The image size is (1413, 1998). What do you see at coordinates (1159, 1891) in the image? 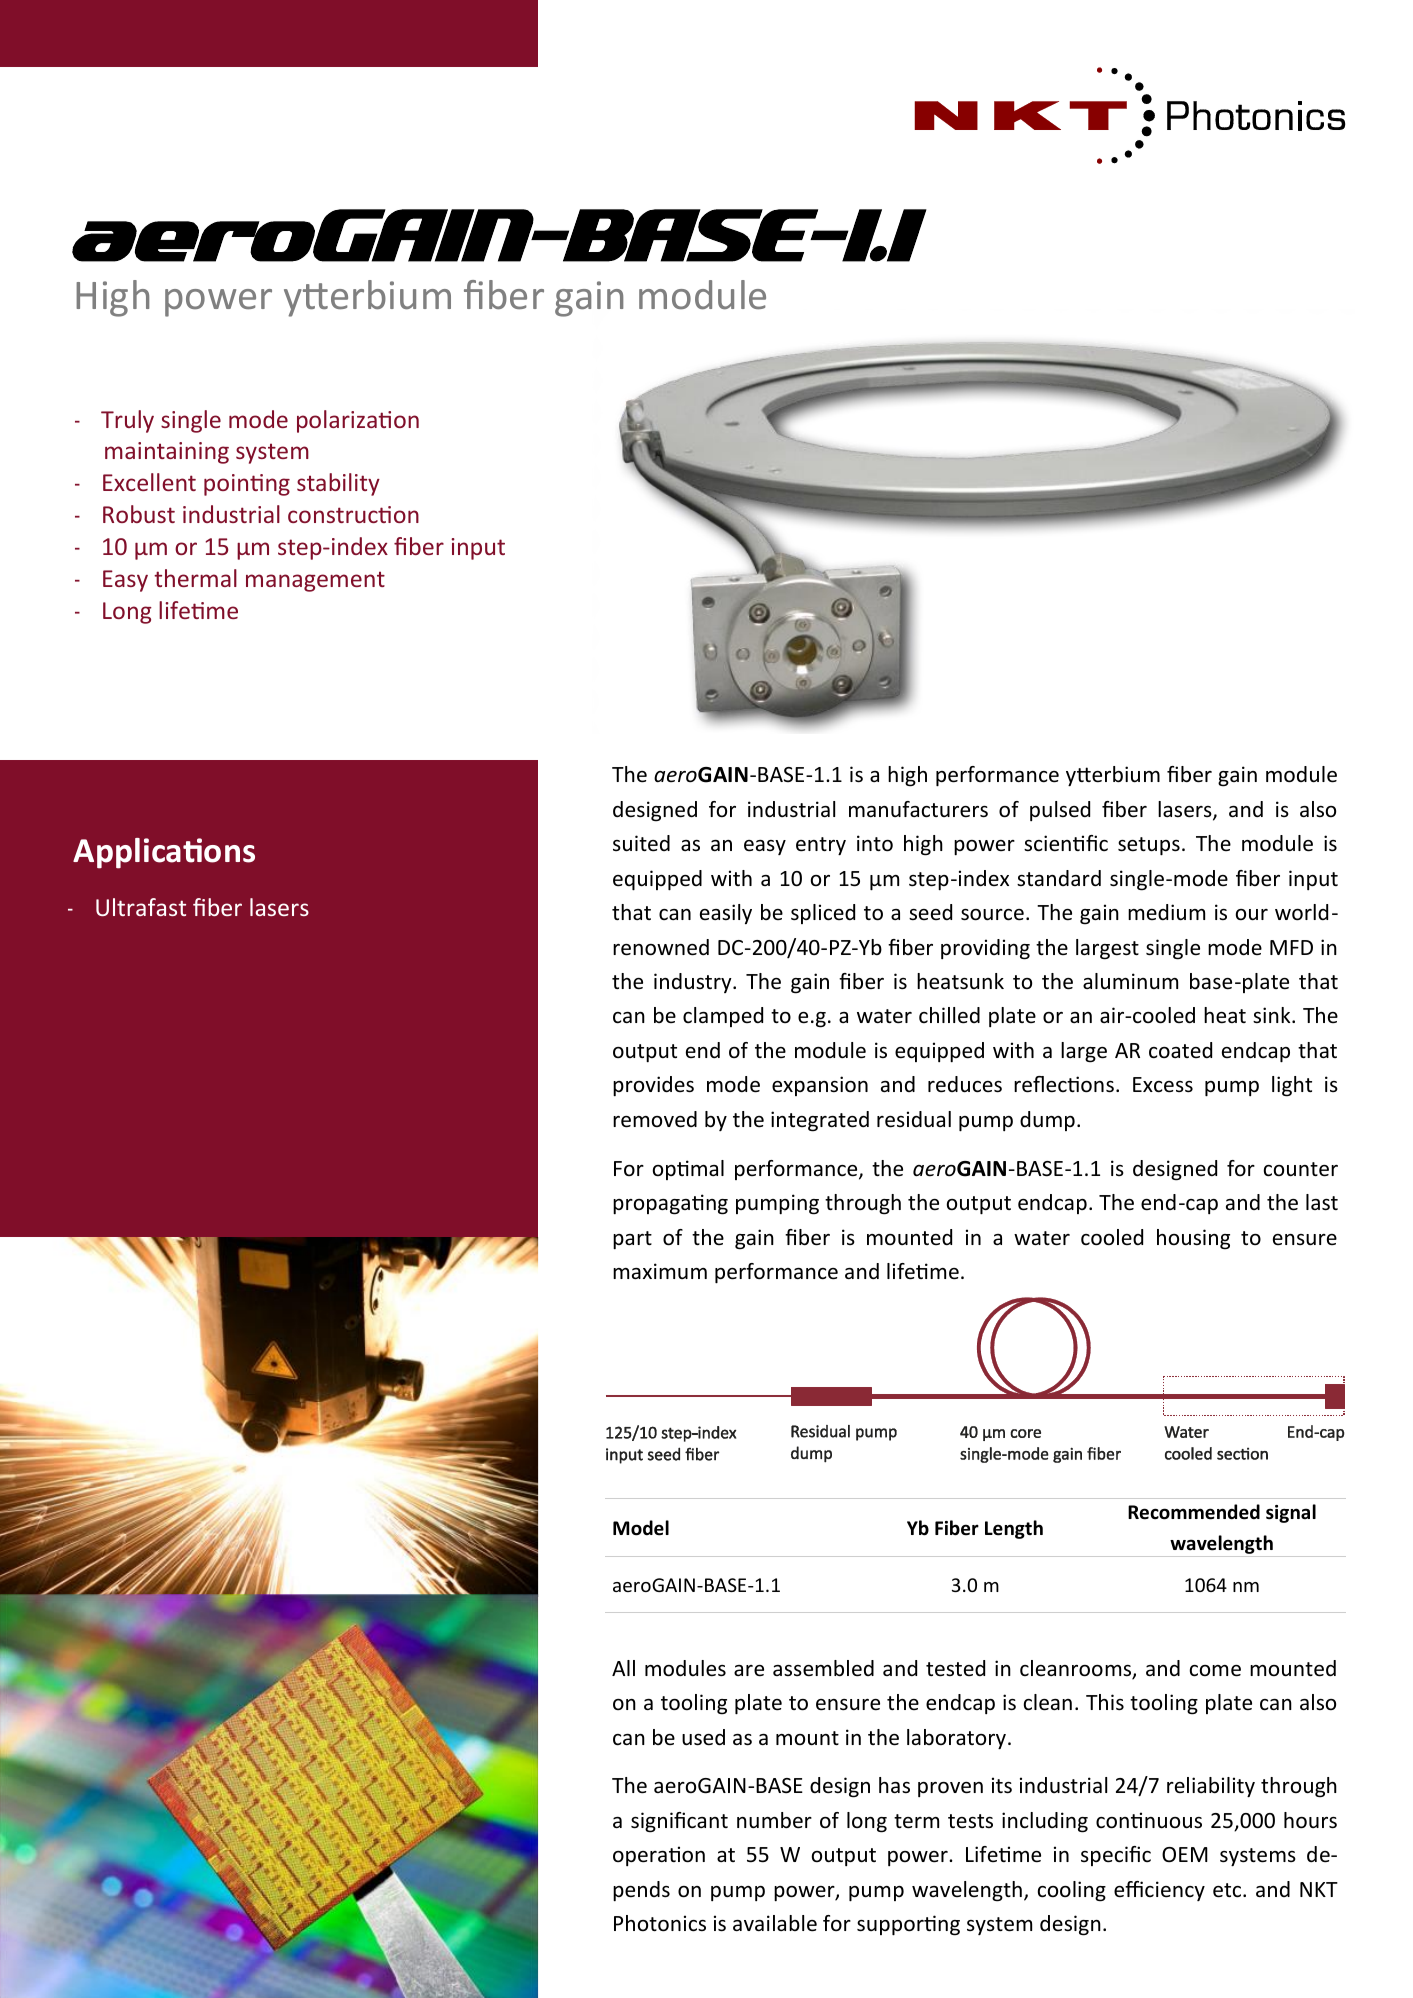
I see `efficiency` at bounding box center [1159, 1891].
